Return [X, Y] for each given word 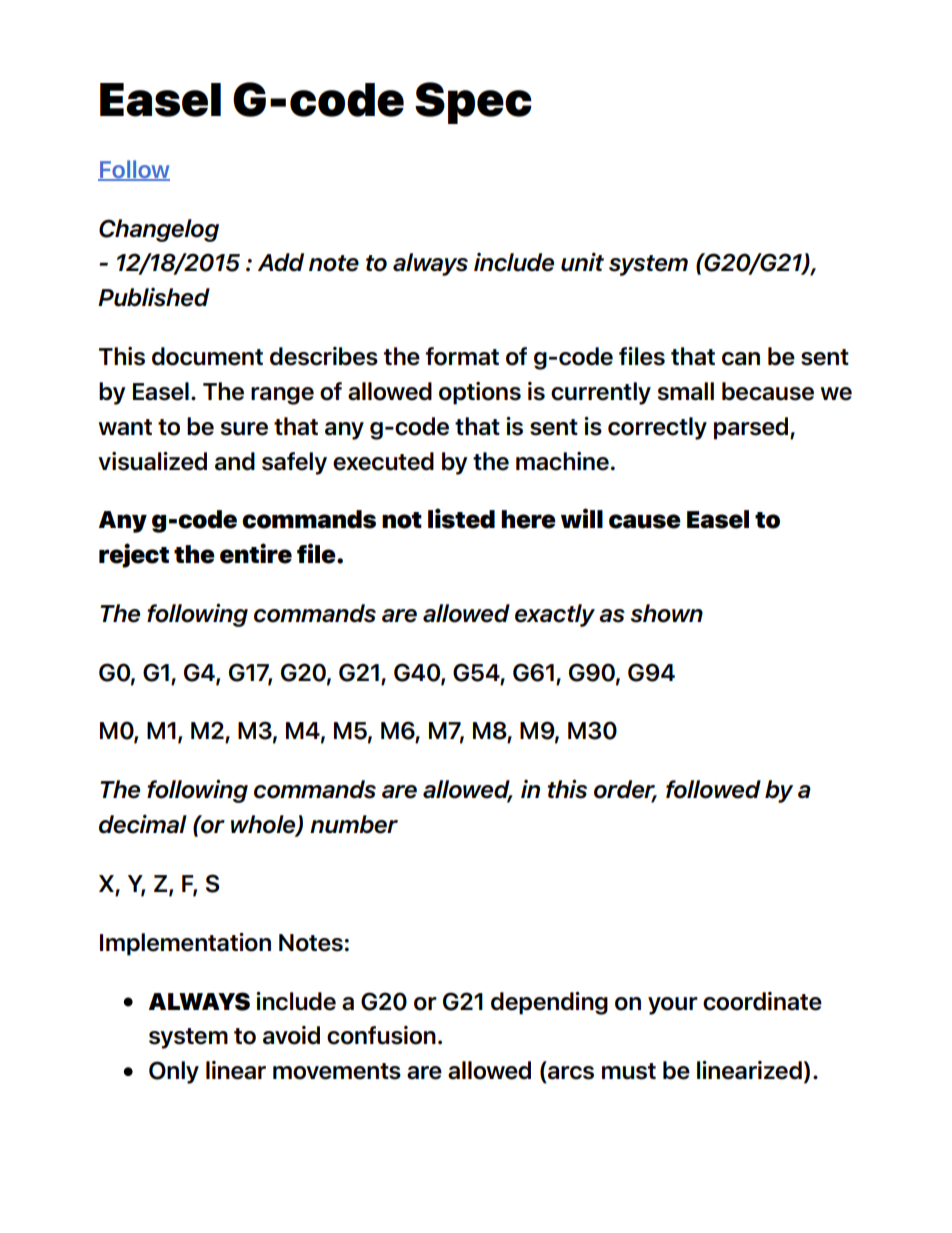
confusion [381, 1035]
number [354, 824]
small [686, 391]
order [625, 790]
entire [256, 553]
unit [582, 262]
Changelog [159, 230]
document [207, 356]
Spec [473, 103]
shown [667, 613]
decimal [143, 824]
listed [461, 518]
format [462, 356]
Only [174, 1072]
